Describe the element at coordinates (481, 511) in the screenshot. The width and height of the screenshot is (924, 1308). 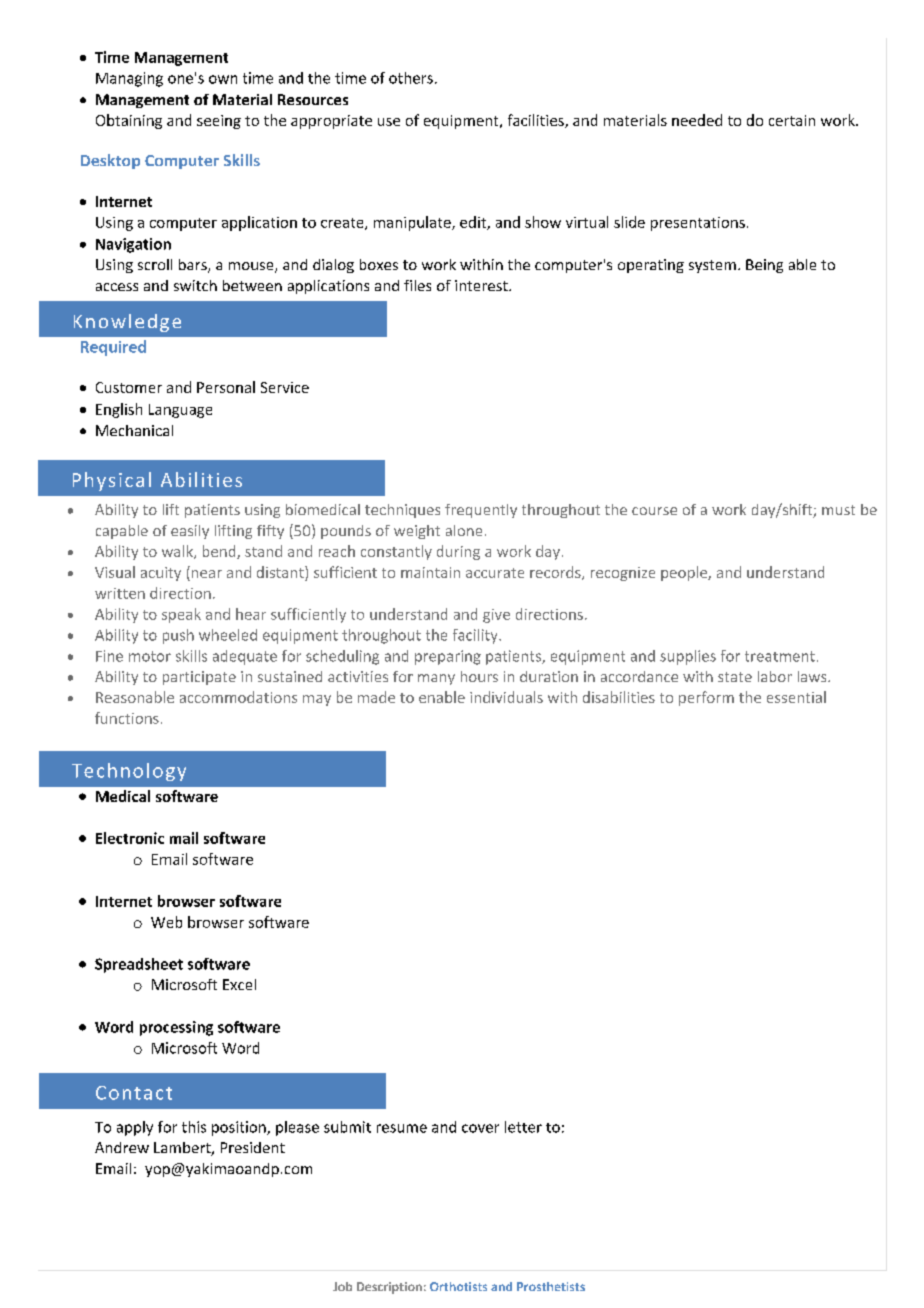
I see `frequently` at that location.
